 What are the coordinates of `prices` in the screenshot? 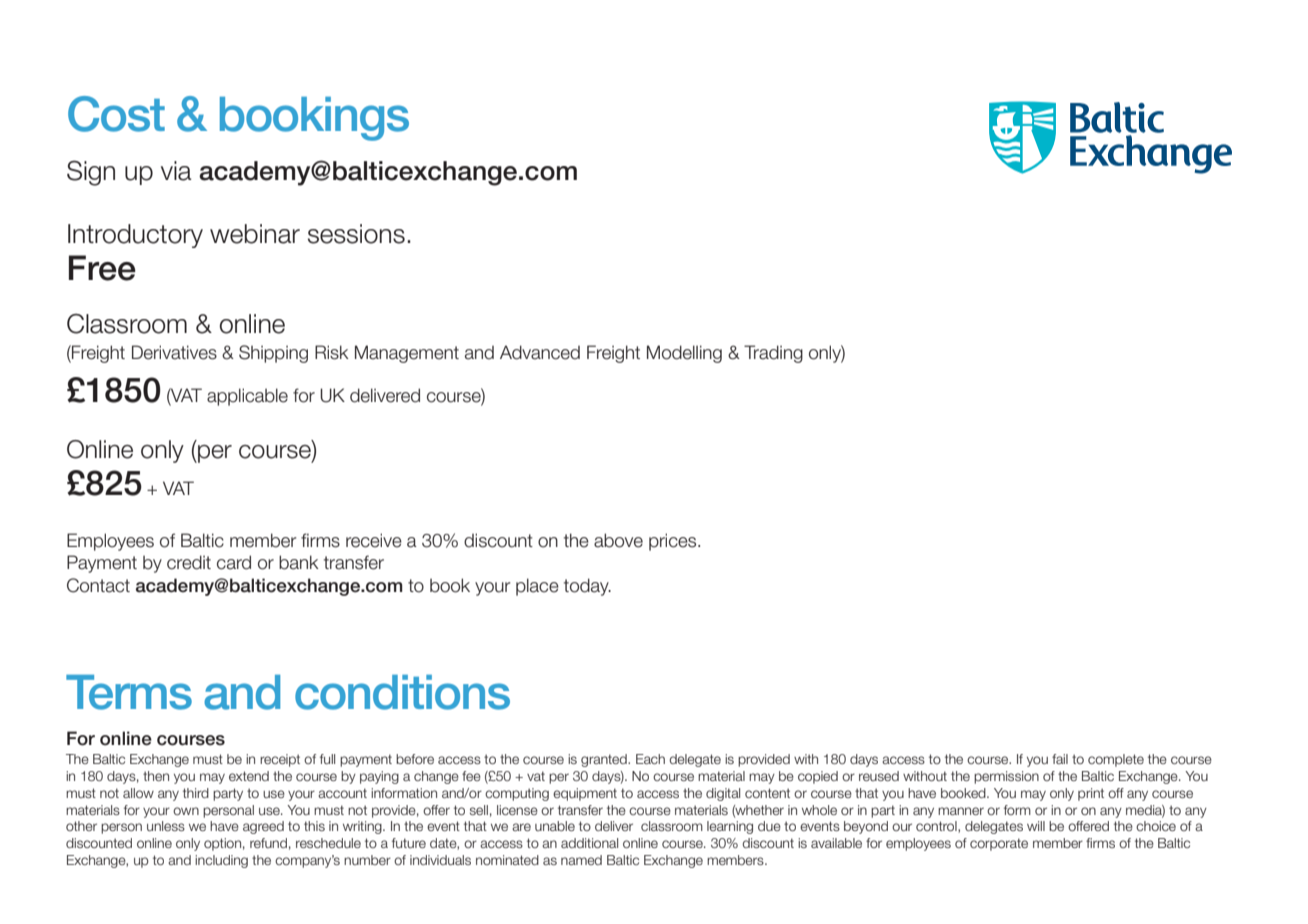 It's located at (674, 542).
